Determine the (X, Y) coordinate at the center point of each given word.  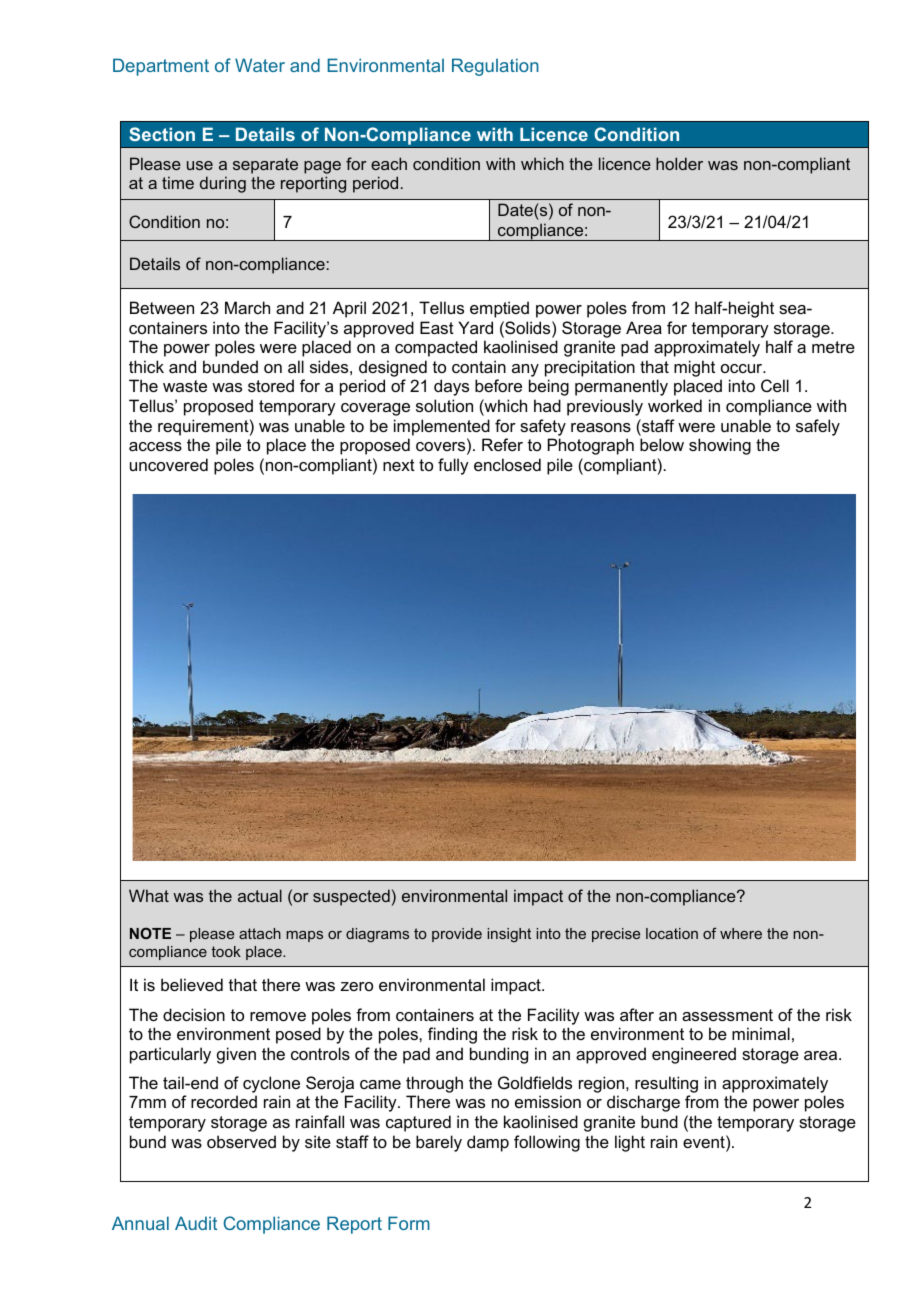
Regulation (495, 67)
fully (453, 466)
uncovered (169, 464)
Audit (196, 1223)
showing (720, 446)
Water (260, 65)
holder (679, 163)
